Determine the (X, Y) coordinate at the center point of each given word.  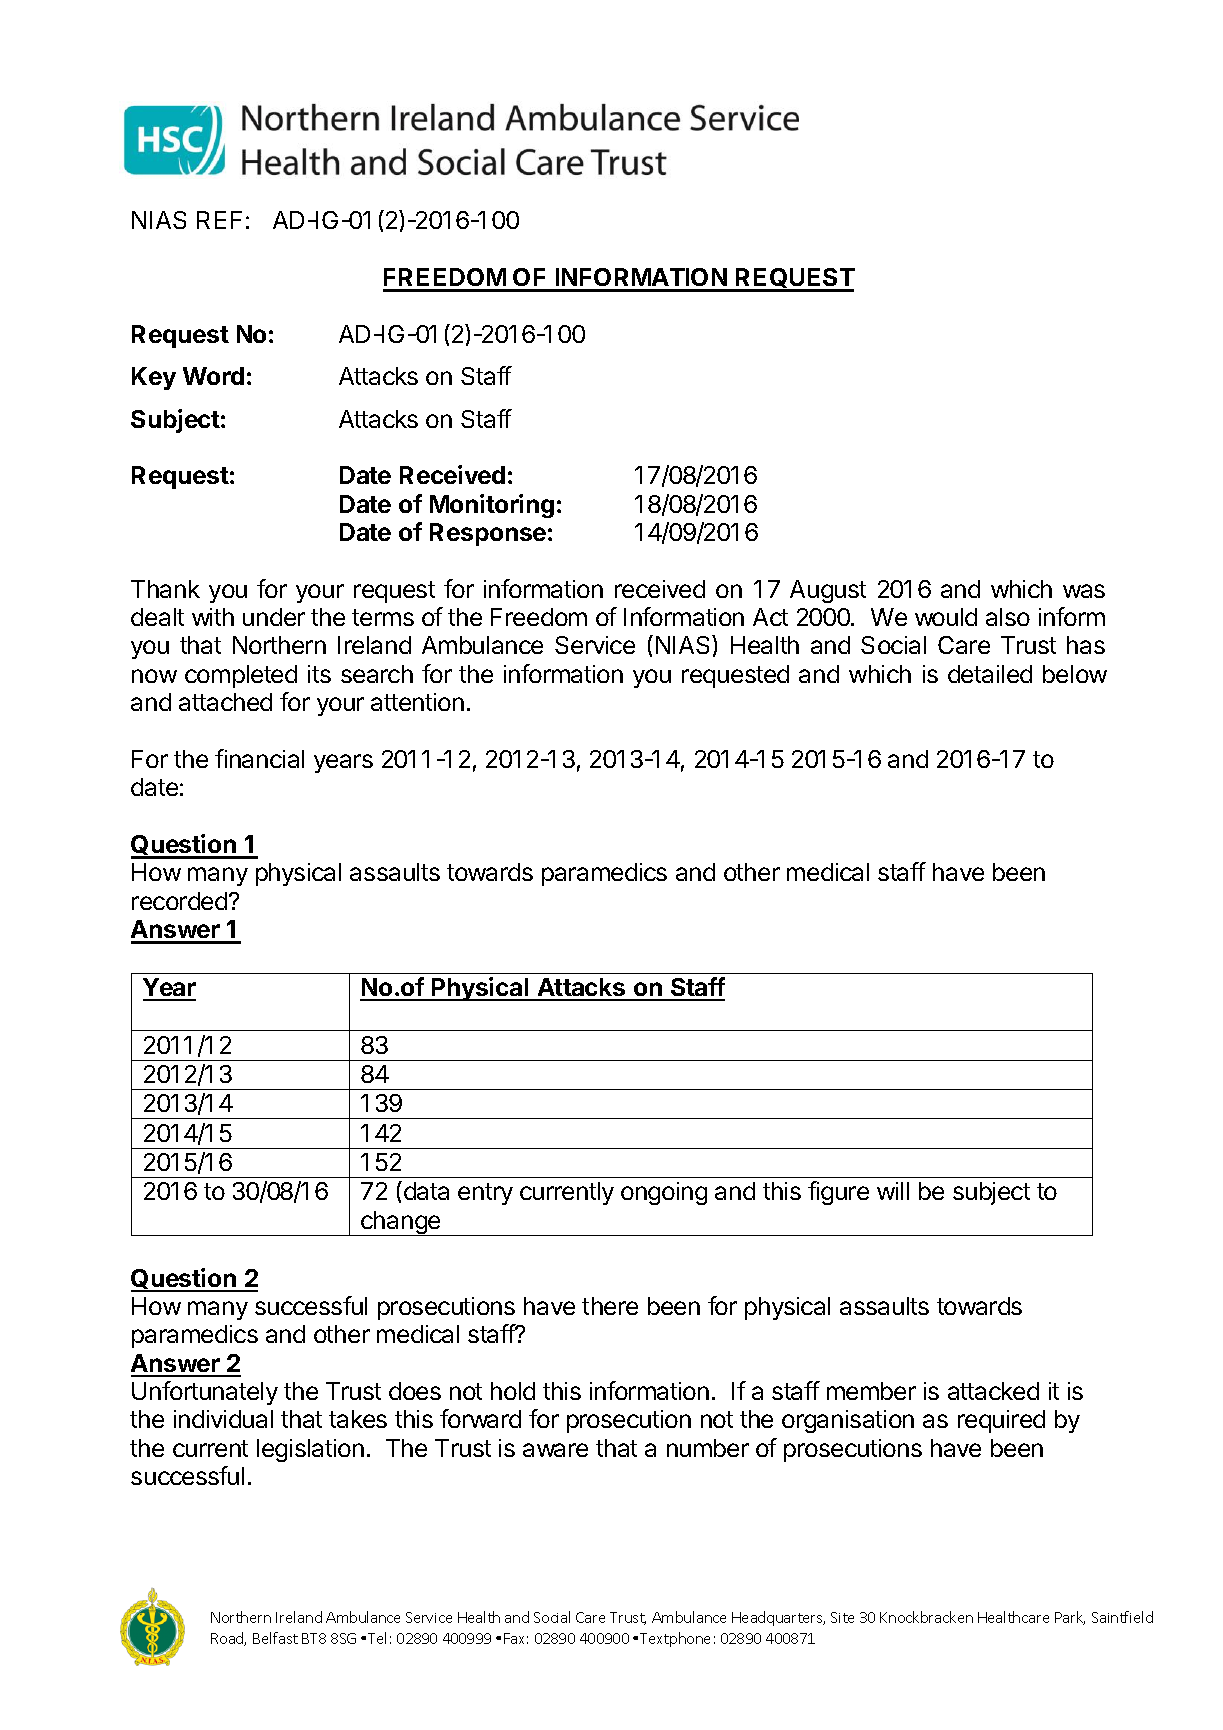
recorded (179, 901)
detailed (990, 674)
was (1084, 591)
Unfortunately (205, 1393)
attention (417, 702)
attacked (993, 1391)
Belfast (275, 1638)
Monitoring (492, 506)
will (893, 1191)
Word (213, 376)
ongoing (664, 1193)
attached (225, 702)
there (610, 1306)
